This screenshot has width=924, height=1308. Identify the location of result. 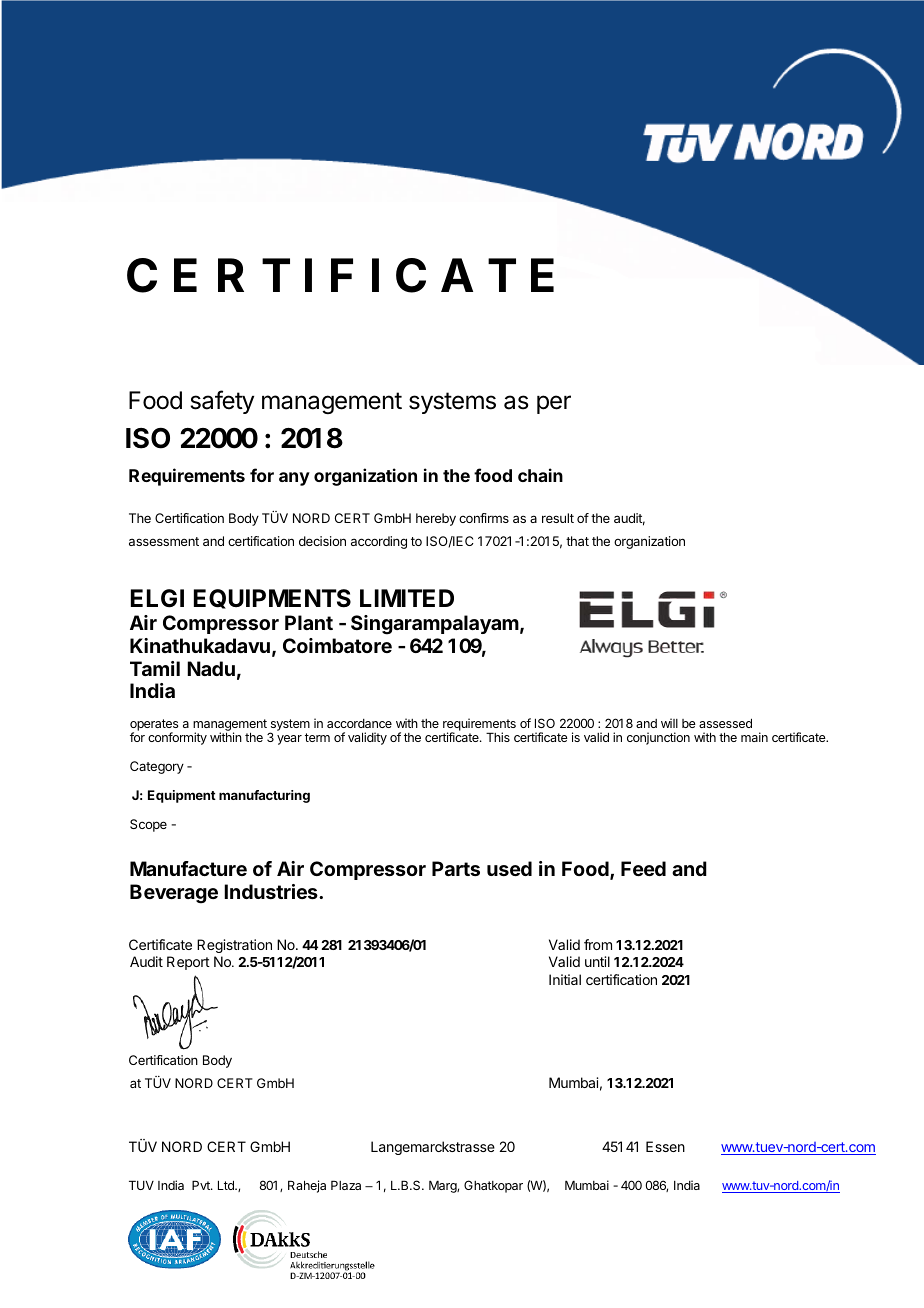
(558, 518).
